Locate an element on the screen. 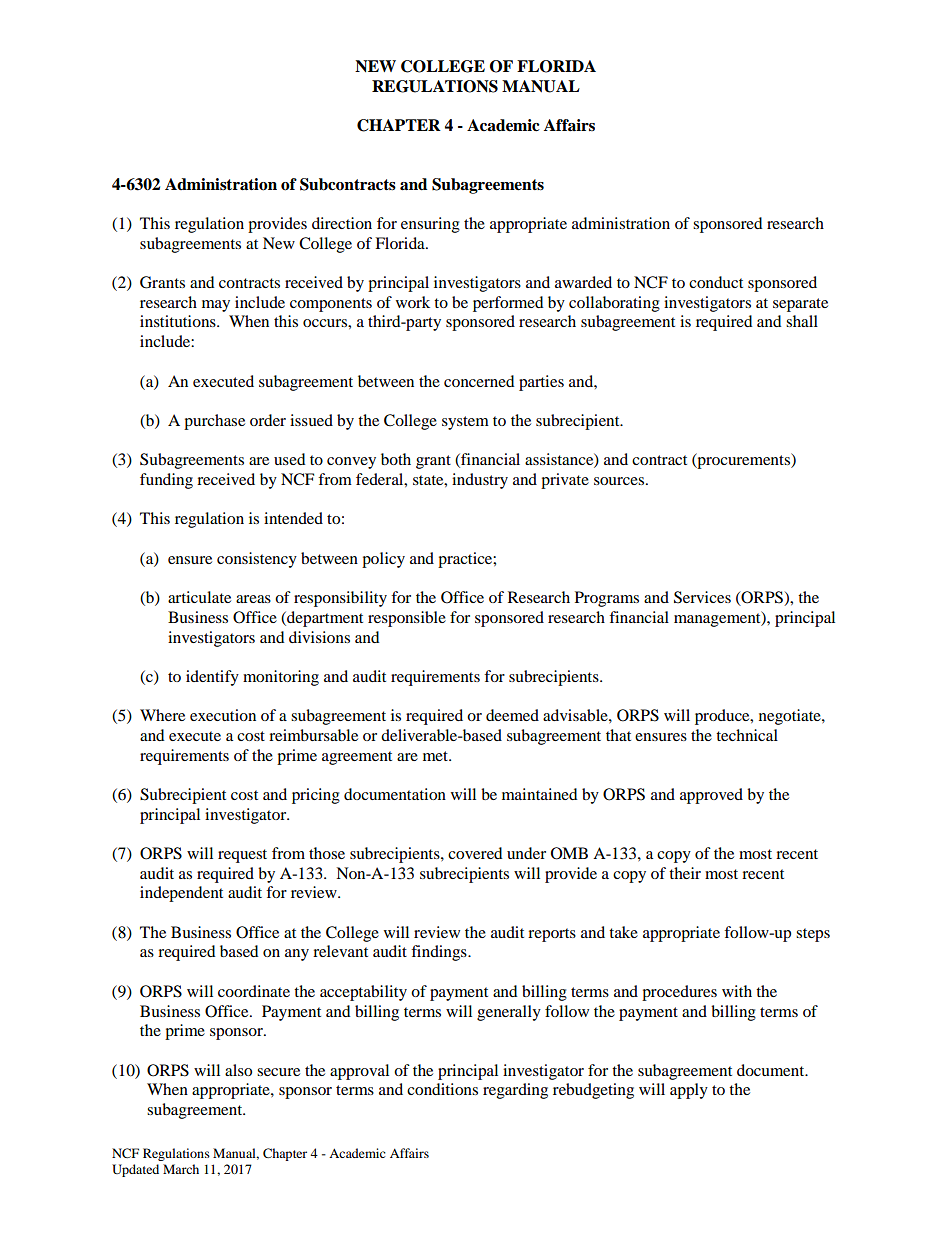 The width and height of the screenshot is (952, 1233). consistency is located at coordinates (257, 560).
